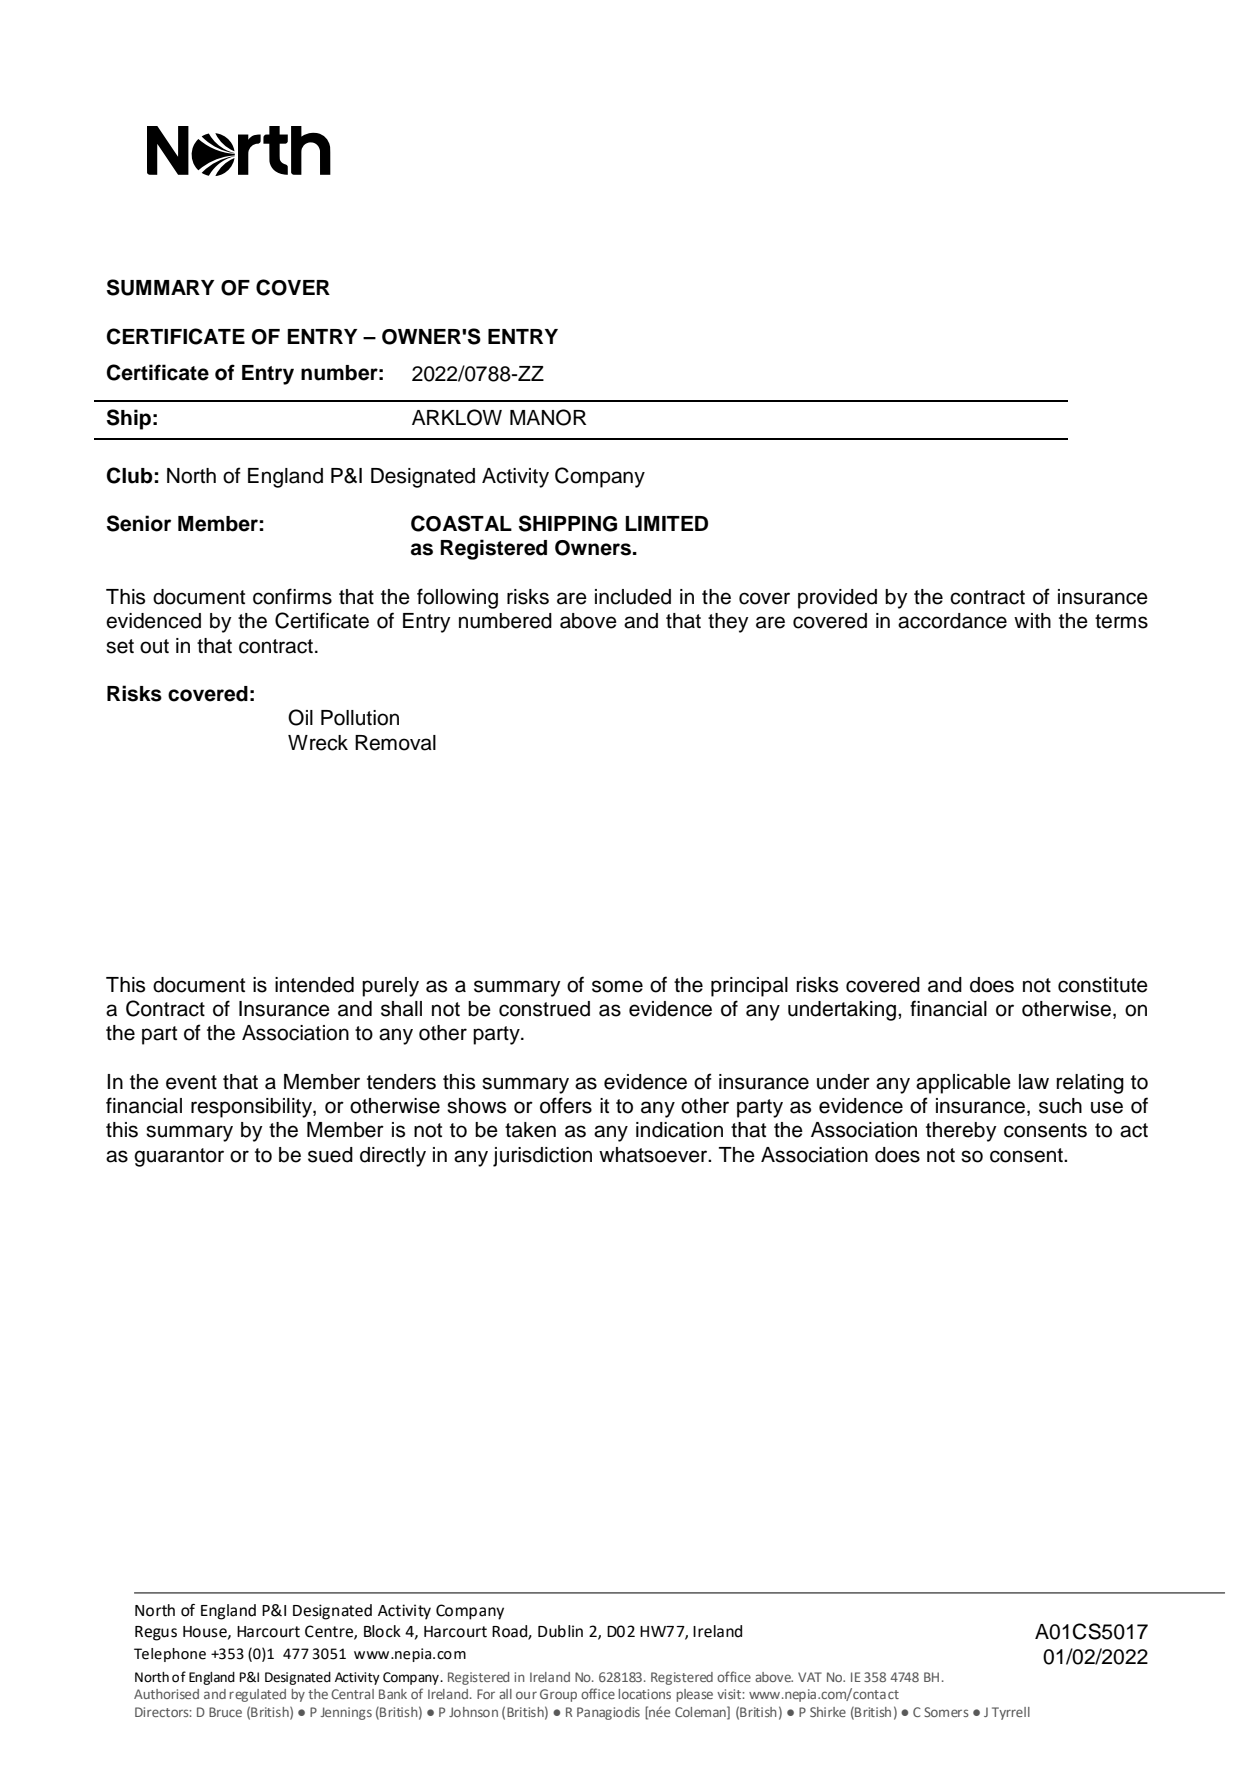  What do you see at coordinates (1034, 1082) in the document?
I see `law` at bounding box center [1034, 1082].
